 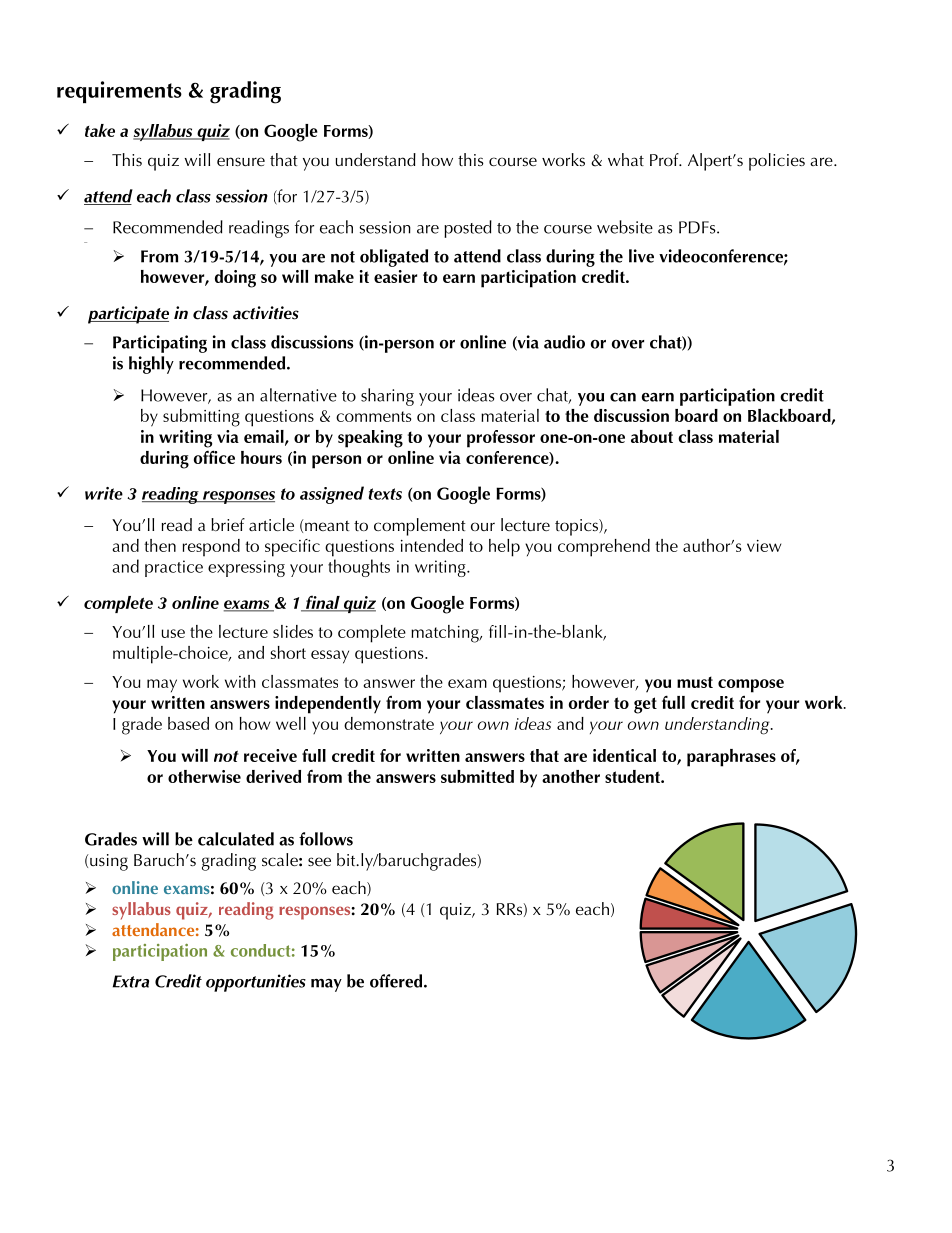 I want to click on what, so click(x=626, y=159).
